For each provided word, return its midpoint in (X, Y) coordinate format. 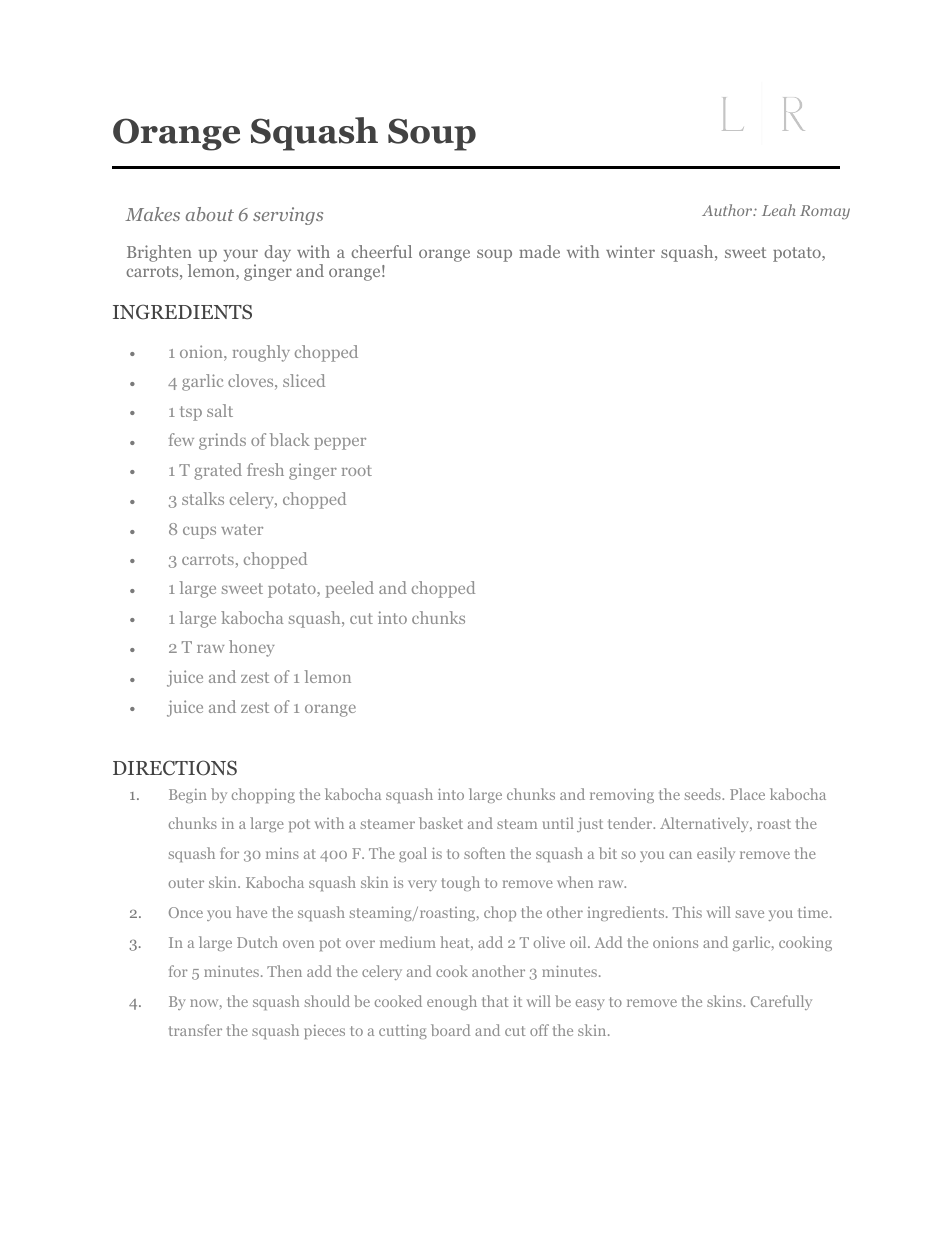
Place (747, 794)
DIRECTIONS (175, 768)
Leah (779, 210)
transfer (195, 1030)
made (539, 251)
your (240, 257)
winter (630, 251)
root (357, 470)
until (558, 823)
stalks (203, 498)
